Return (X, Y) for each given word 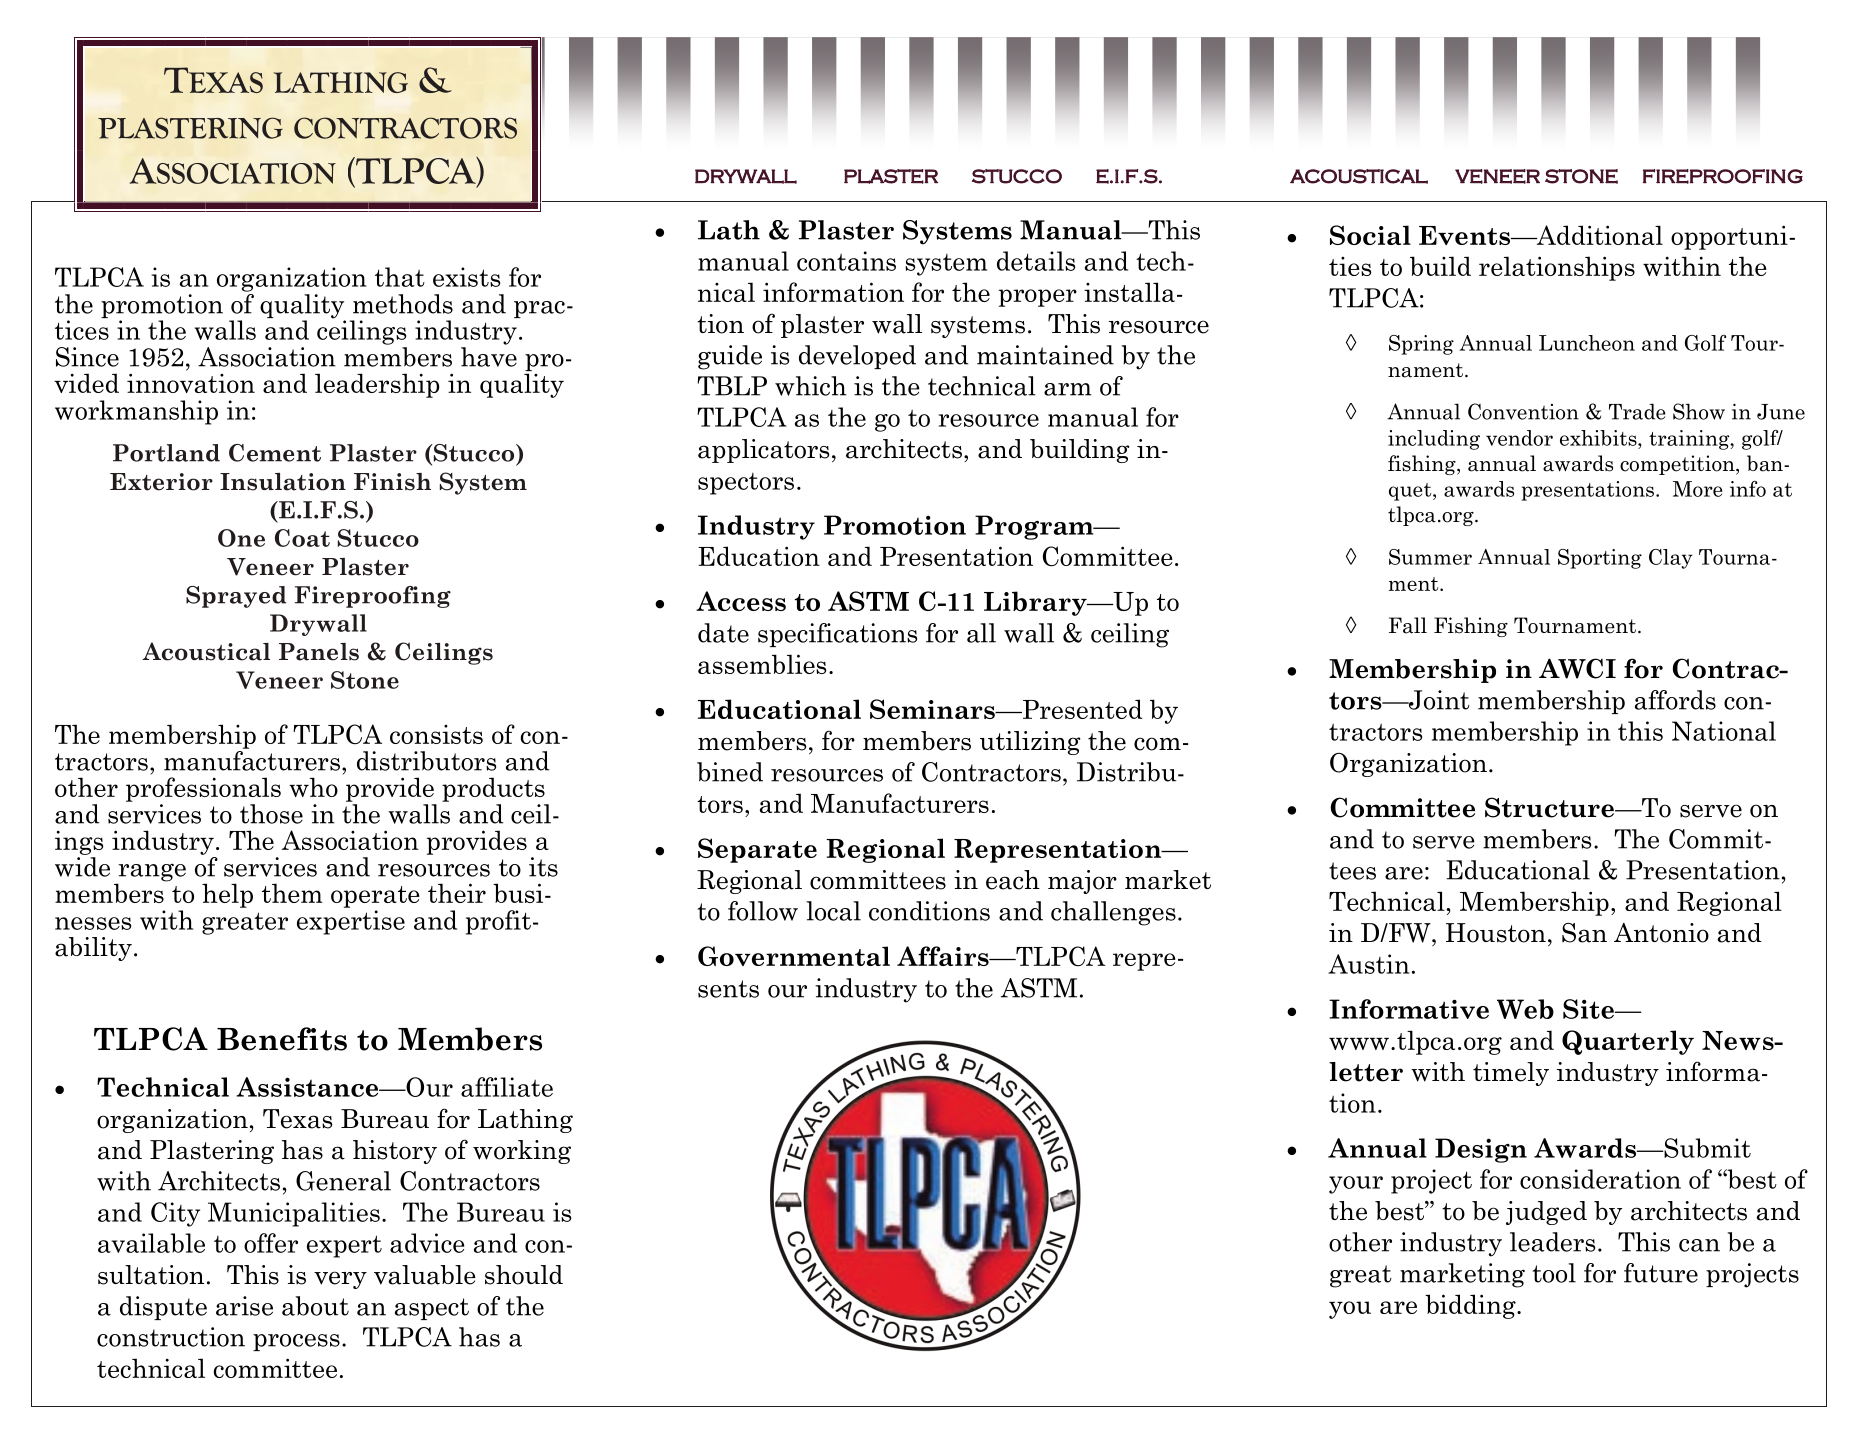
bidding (1471, 1306)
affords (1675, 700)
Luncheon (1587, 343)
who (313, 787)
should (524, 1275)
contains (846, 261)
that (400, 277)
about (315, 1306)
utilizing (1030, 743)
